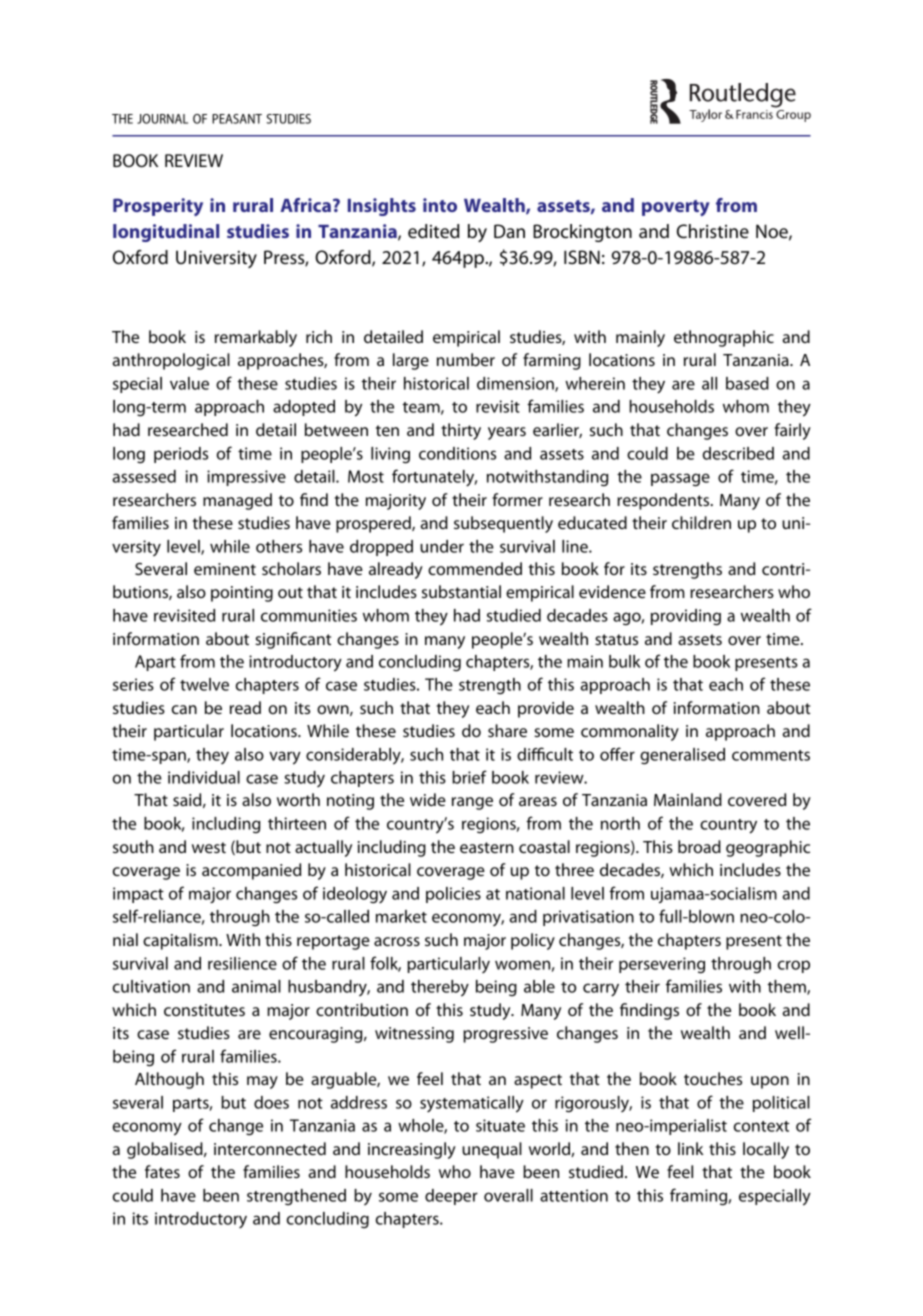 The image size is (923, 1316). What do you see at coordinates (461, 591) in the document?
I see `substantial` at bounding box center [461, 591].
